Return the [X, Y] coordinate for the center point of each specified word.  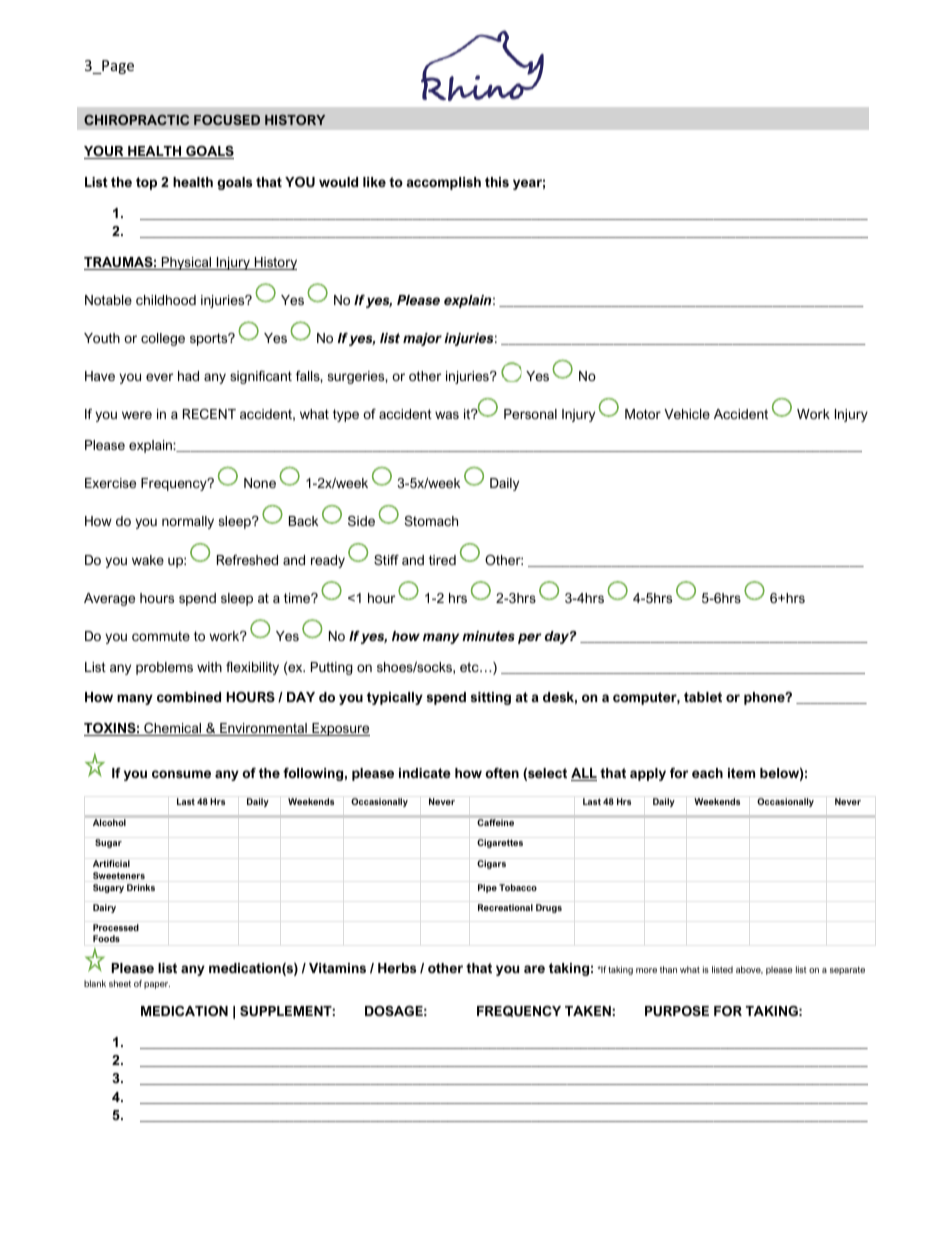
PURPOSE [677, 1011]
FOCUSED [227, 120]
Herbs [397, 968]
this [497, 182]
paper [157, 985]
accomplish [444, 183]
